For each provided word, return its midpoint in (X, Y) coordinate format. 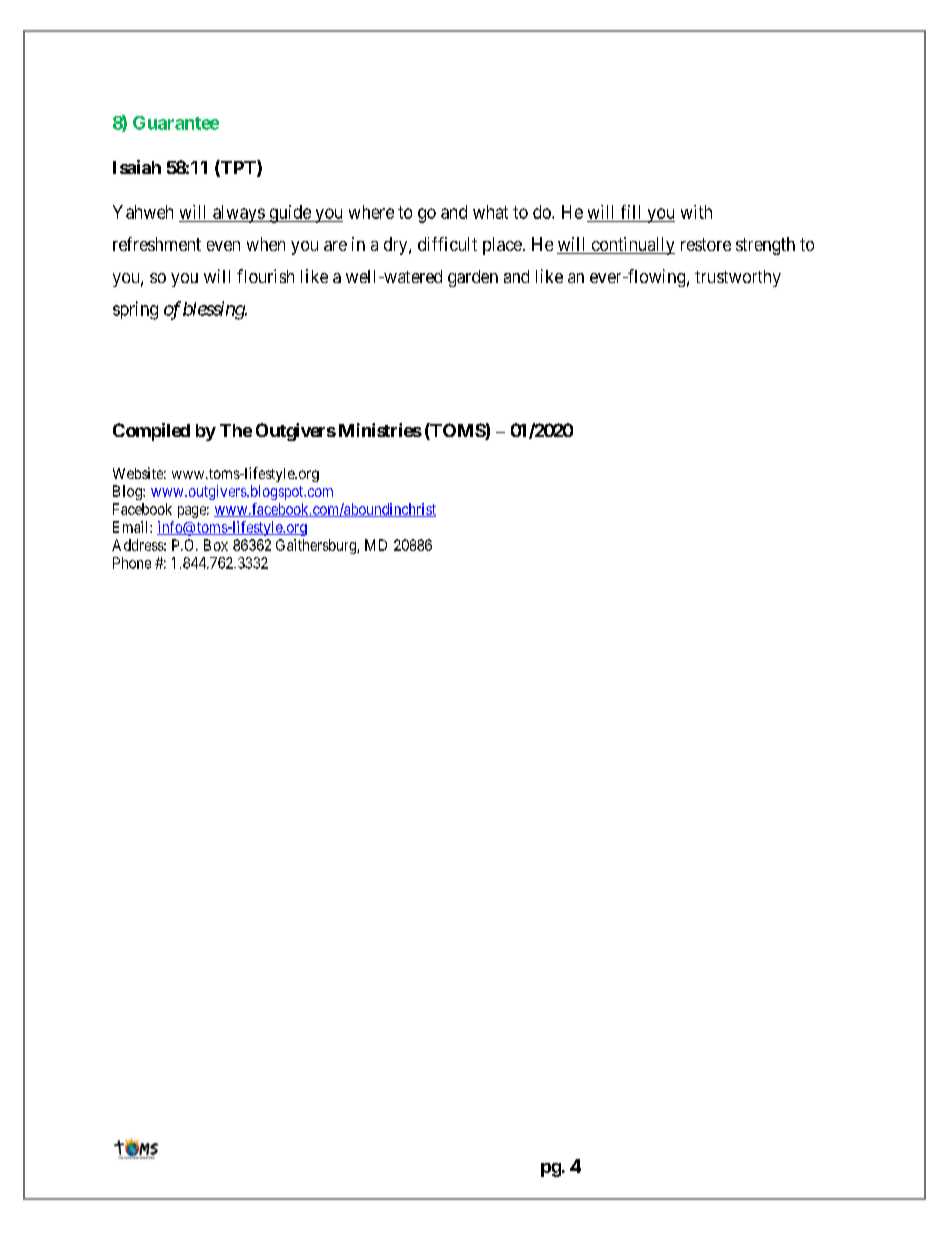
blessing (214, 310)
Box (216, 545)
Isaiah (137, 167)
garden (473, 278)
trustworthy (738, 278)
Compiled (151, 432)
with (696, 212)
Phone (132, 563)
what (490, 212)
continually (632, 246)
